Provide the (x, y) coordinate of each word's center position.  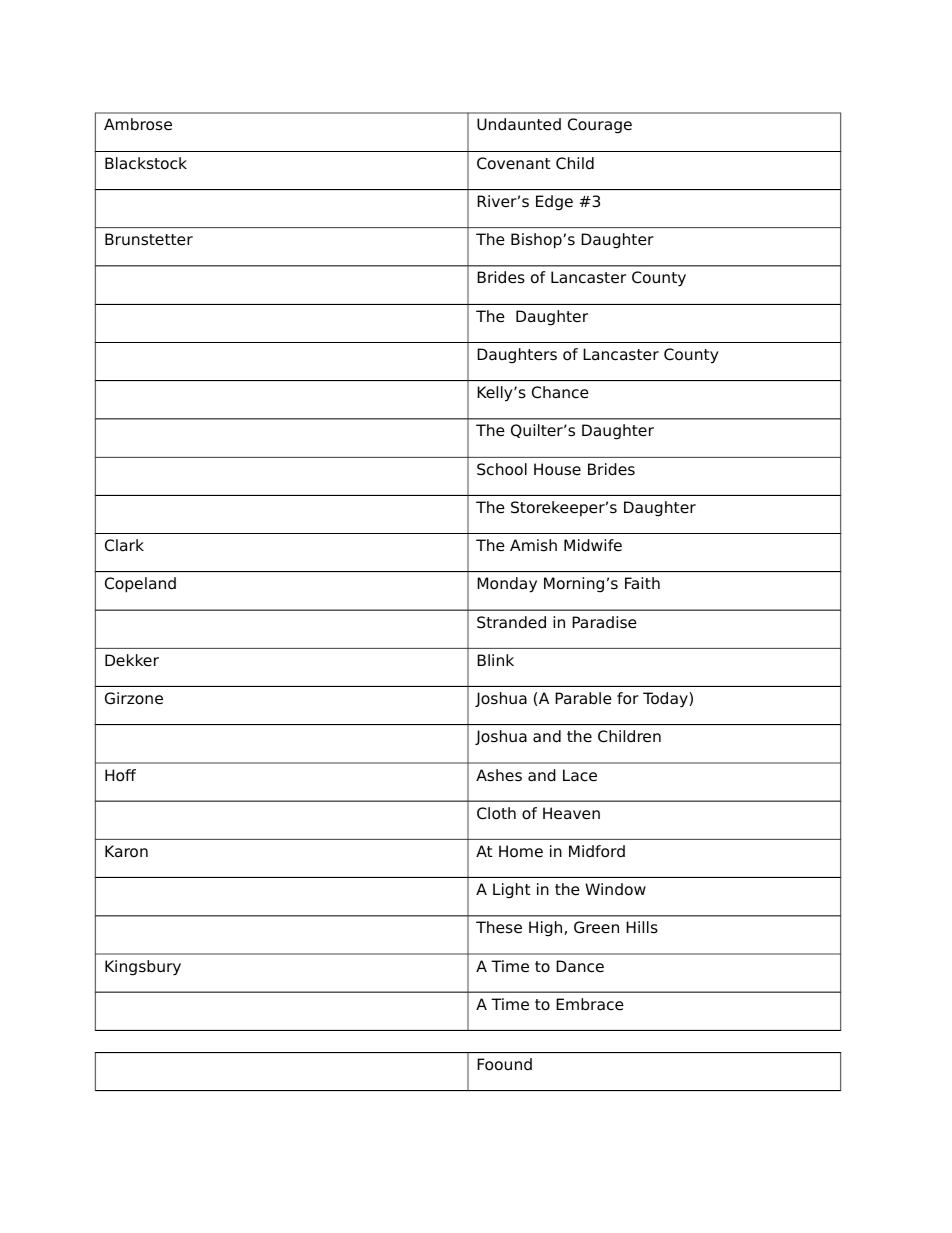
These (499, 927)
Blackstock (146, 163)
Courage (600, 126)
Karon (126, 851)
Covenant (514, 163)
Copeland (140, 585)
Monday (507, 585)
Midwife (593, 545)
